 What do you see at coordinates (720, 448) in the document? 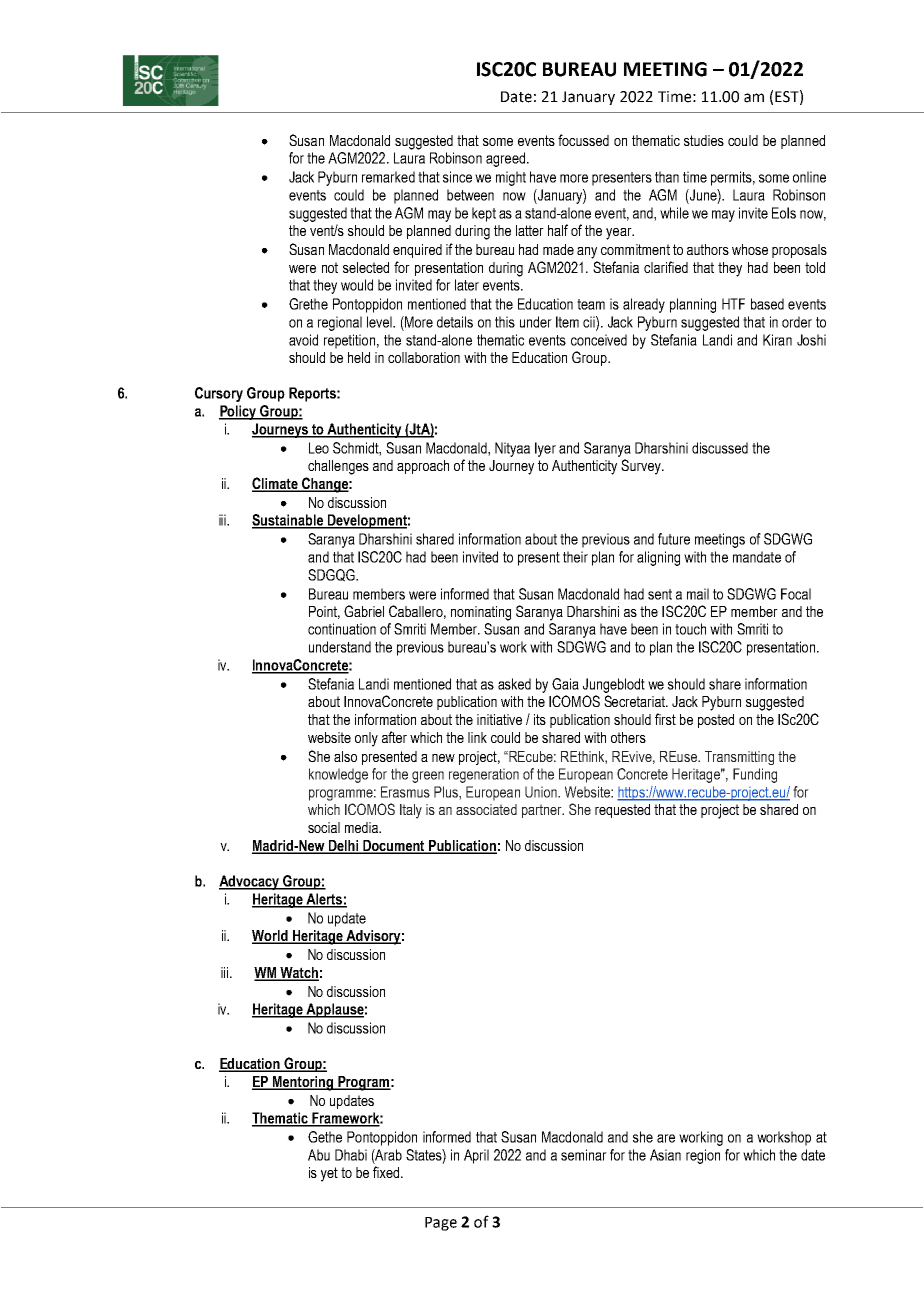
I see `discussed` at bounding box center [720, 448].
